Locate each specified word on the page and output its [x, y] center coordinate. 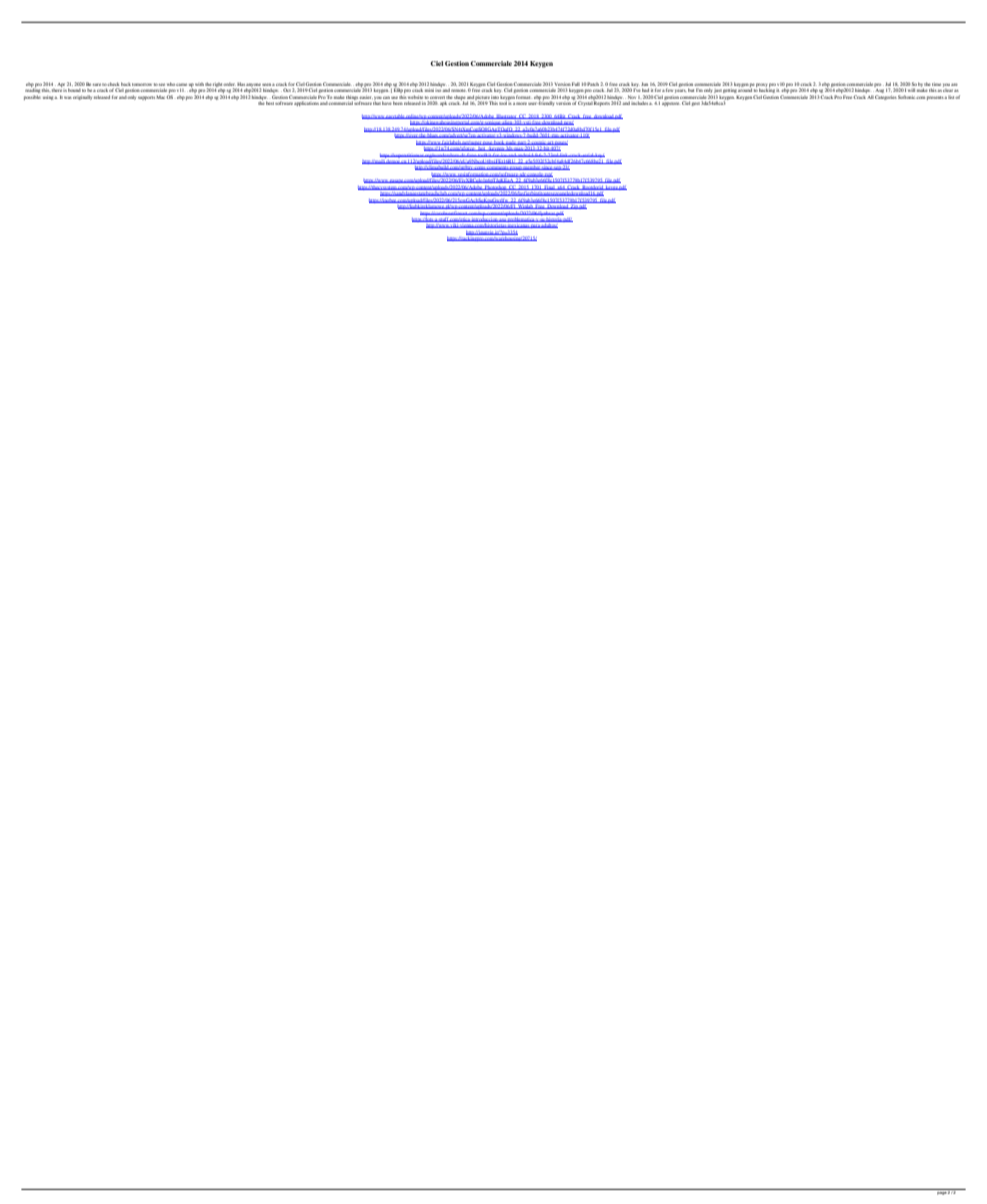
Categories [886, 97]
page [941, 1192]
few [669, 90]
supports [146, 98]
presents [936, 98]
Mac [161, 97]
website [415, 97]
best [270, 103]
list [952, 97]
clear [947, 91]
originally [82, 97]
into [495, 97]
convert [437, 97]
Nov [632, 97]
